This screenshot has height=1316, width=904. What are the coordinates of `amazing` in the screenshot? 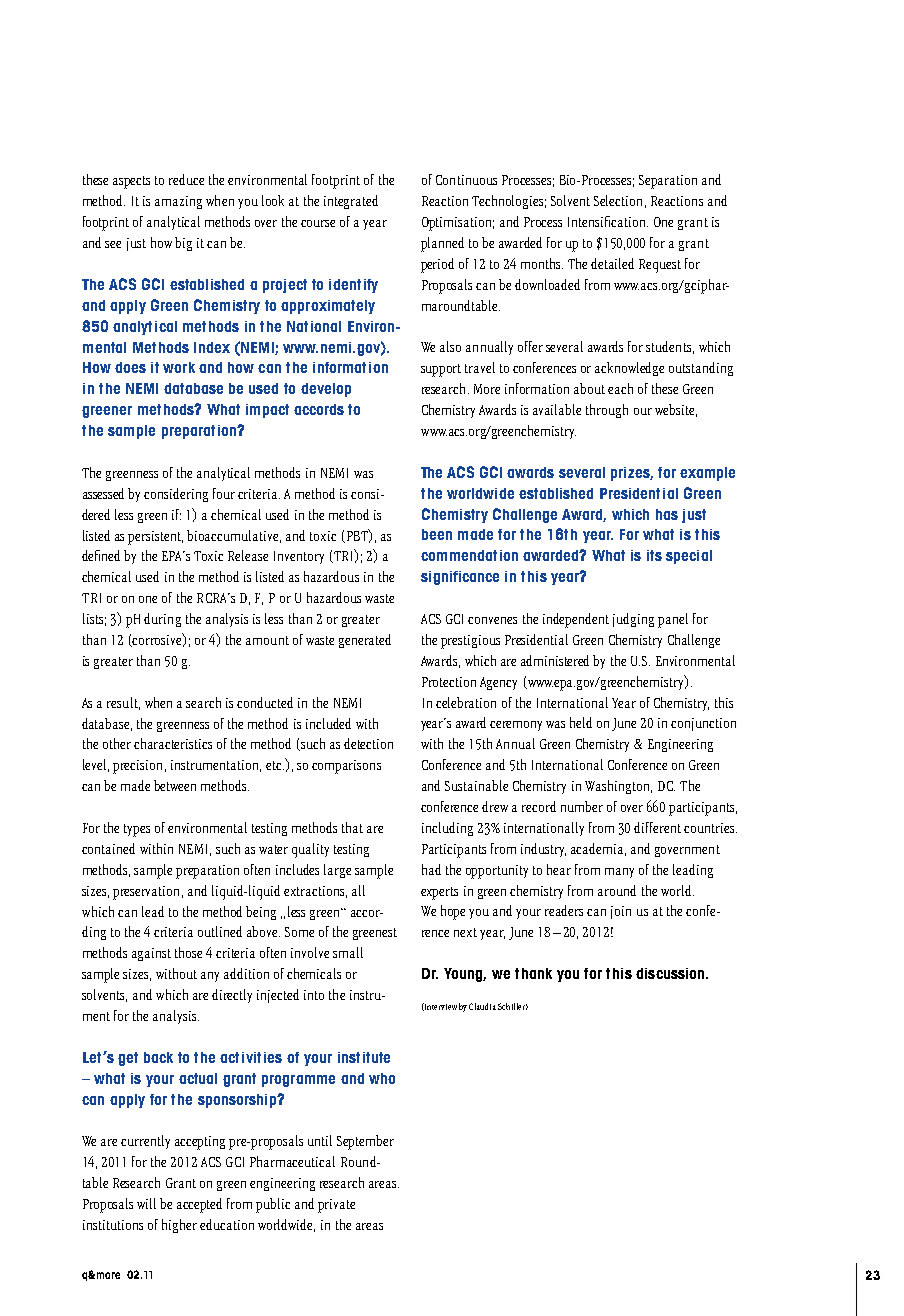 It's located at (178, 202).
